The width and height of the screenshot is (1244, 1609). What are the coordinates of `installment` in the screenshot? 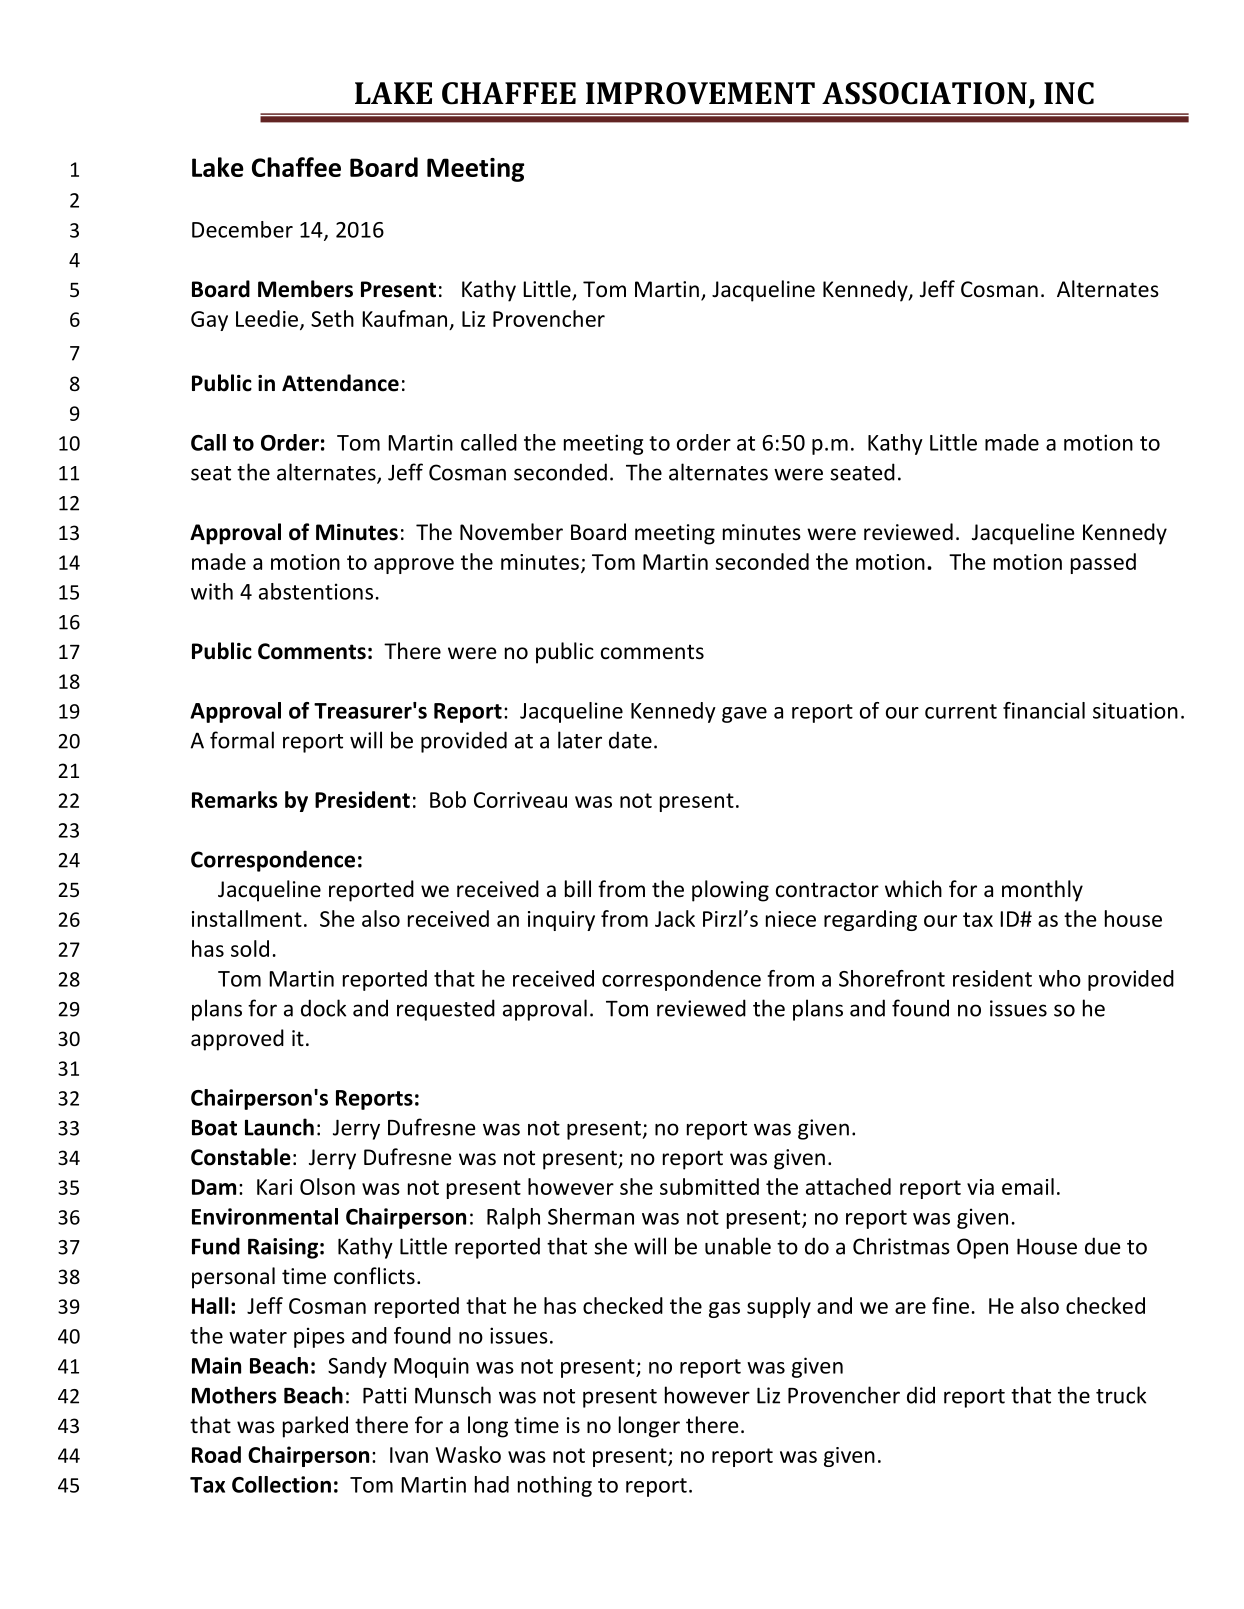 It's located at (247, 918).
